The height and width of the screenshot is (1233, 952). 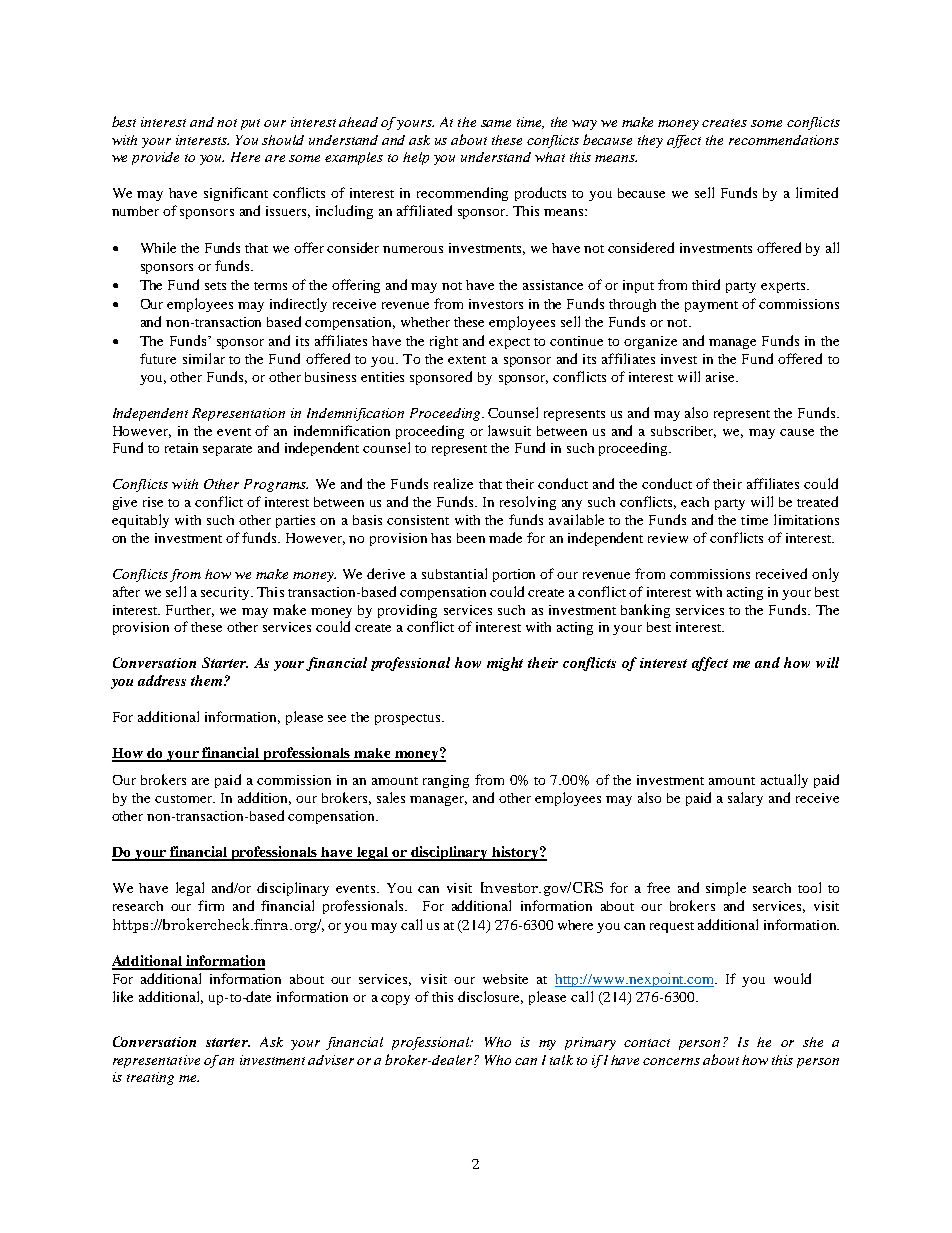 What do you see at coordinates (446, 781) in the screenshot?
I see `ranging` at bounding box center [446, 781].
